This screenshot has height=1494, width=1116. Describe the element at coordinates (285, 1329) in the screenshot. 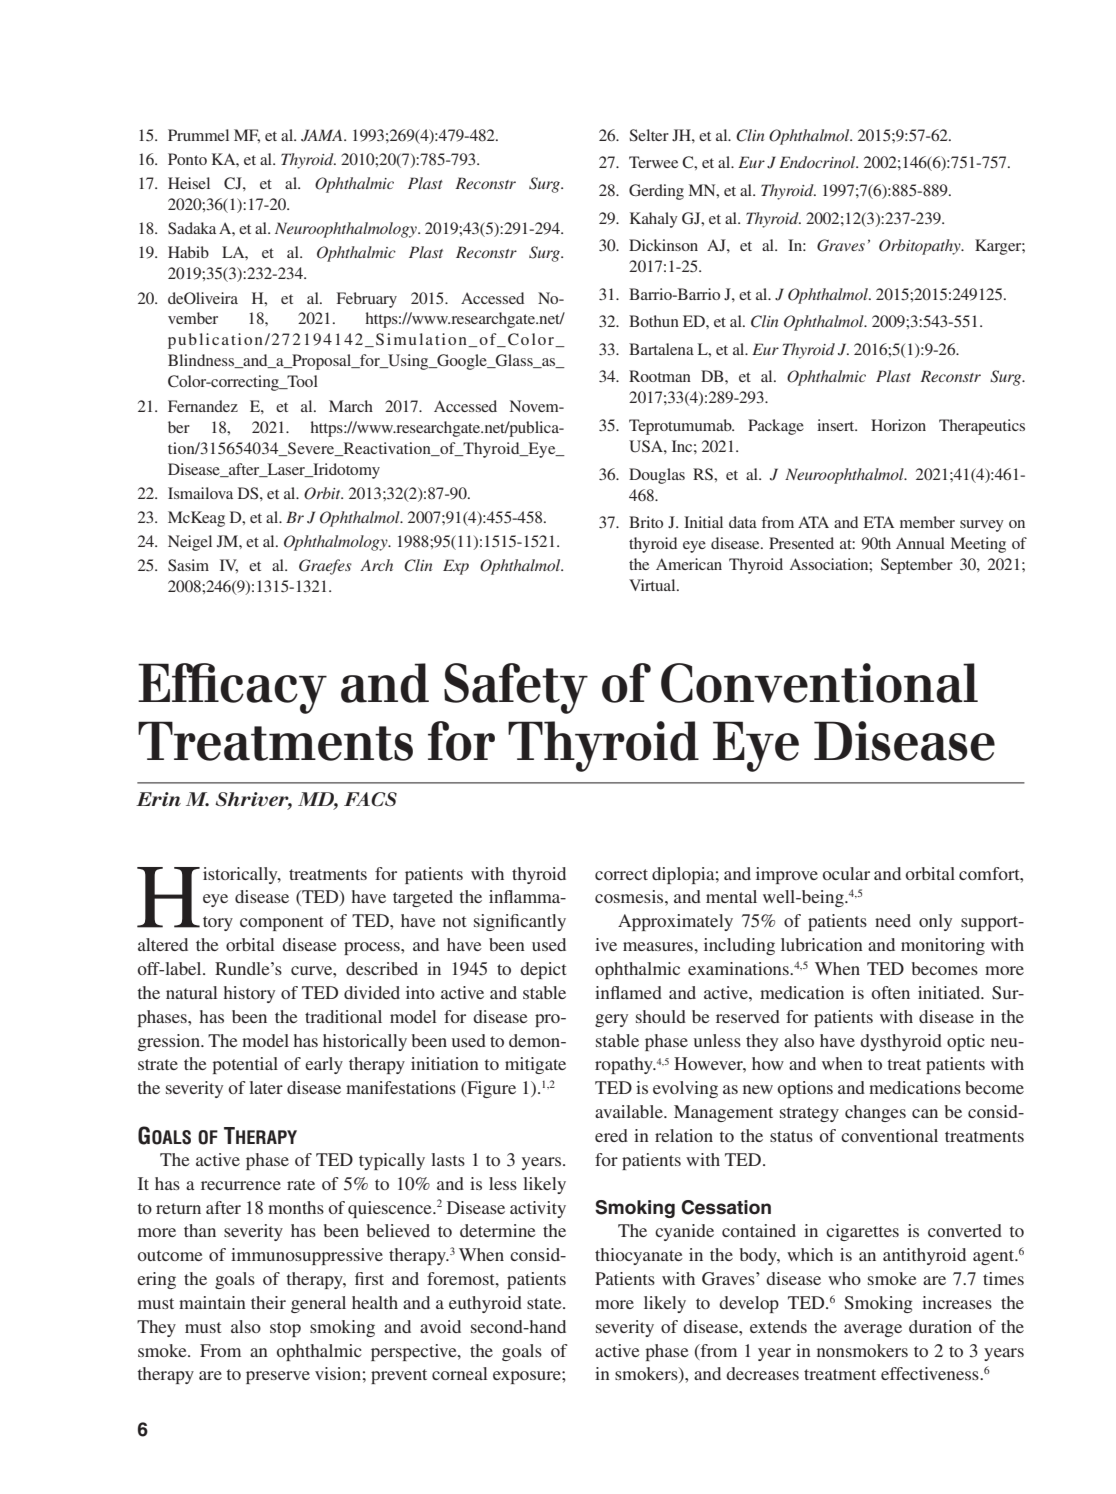

I see `stop` at that location.
